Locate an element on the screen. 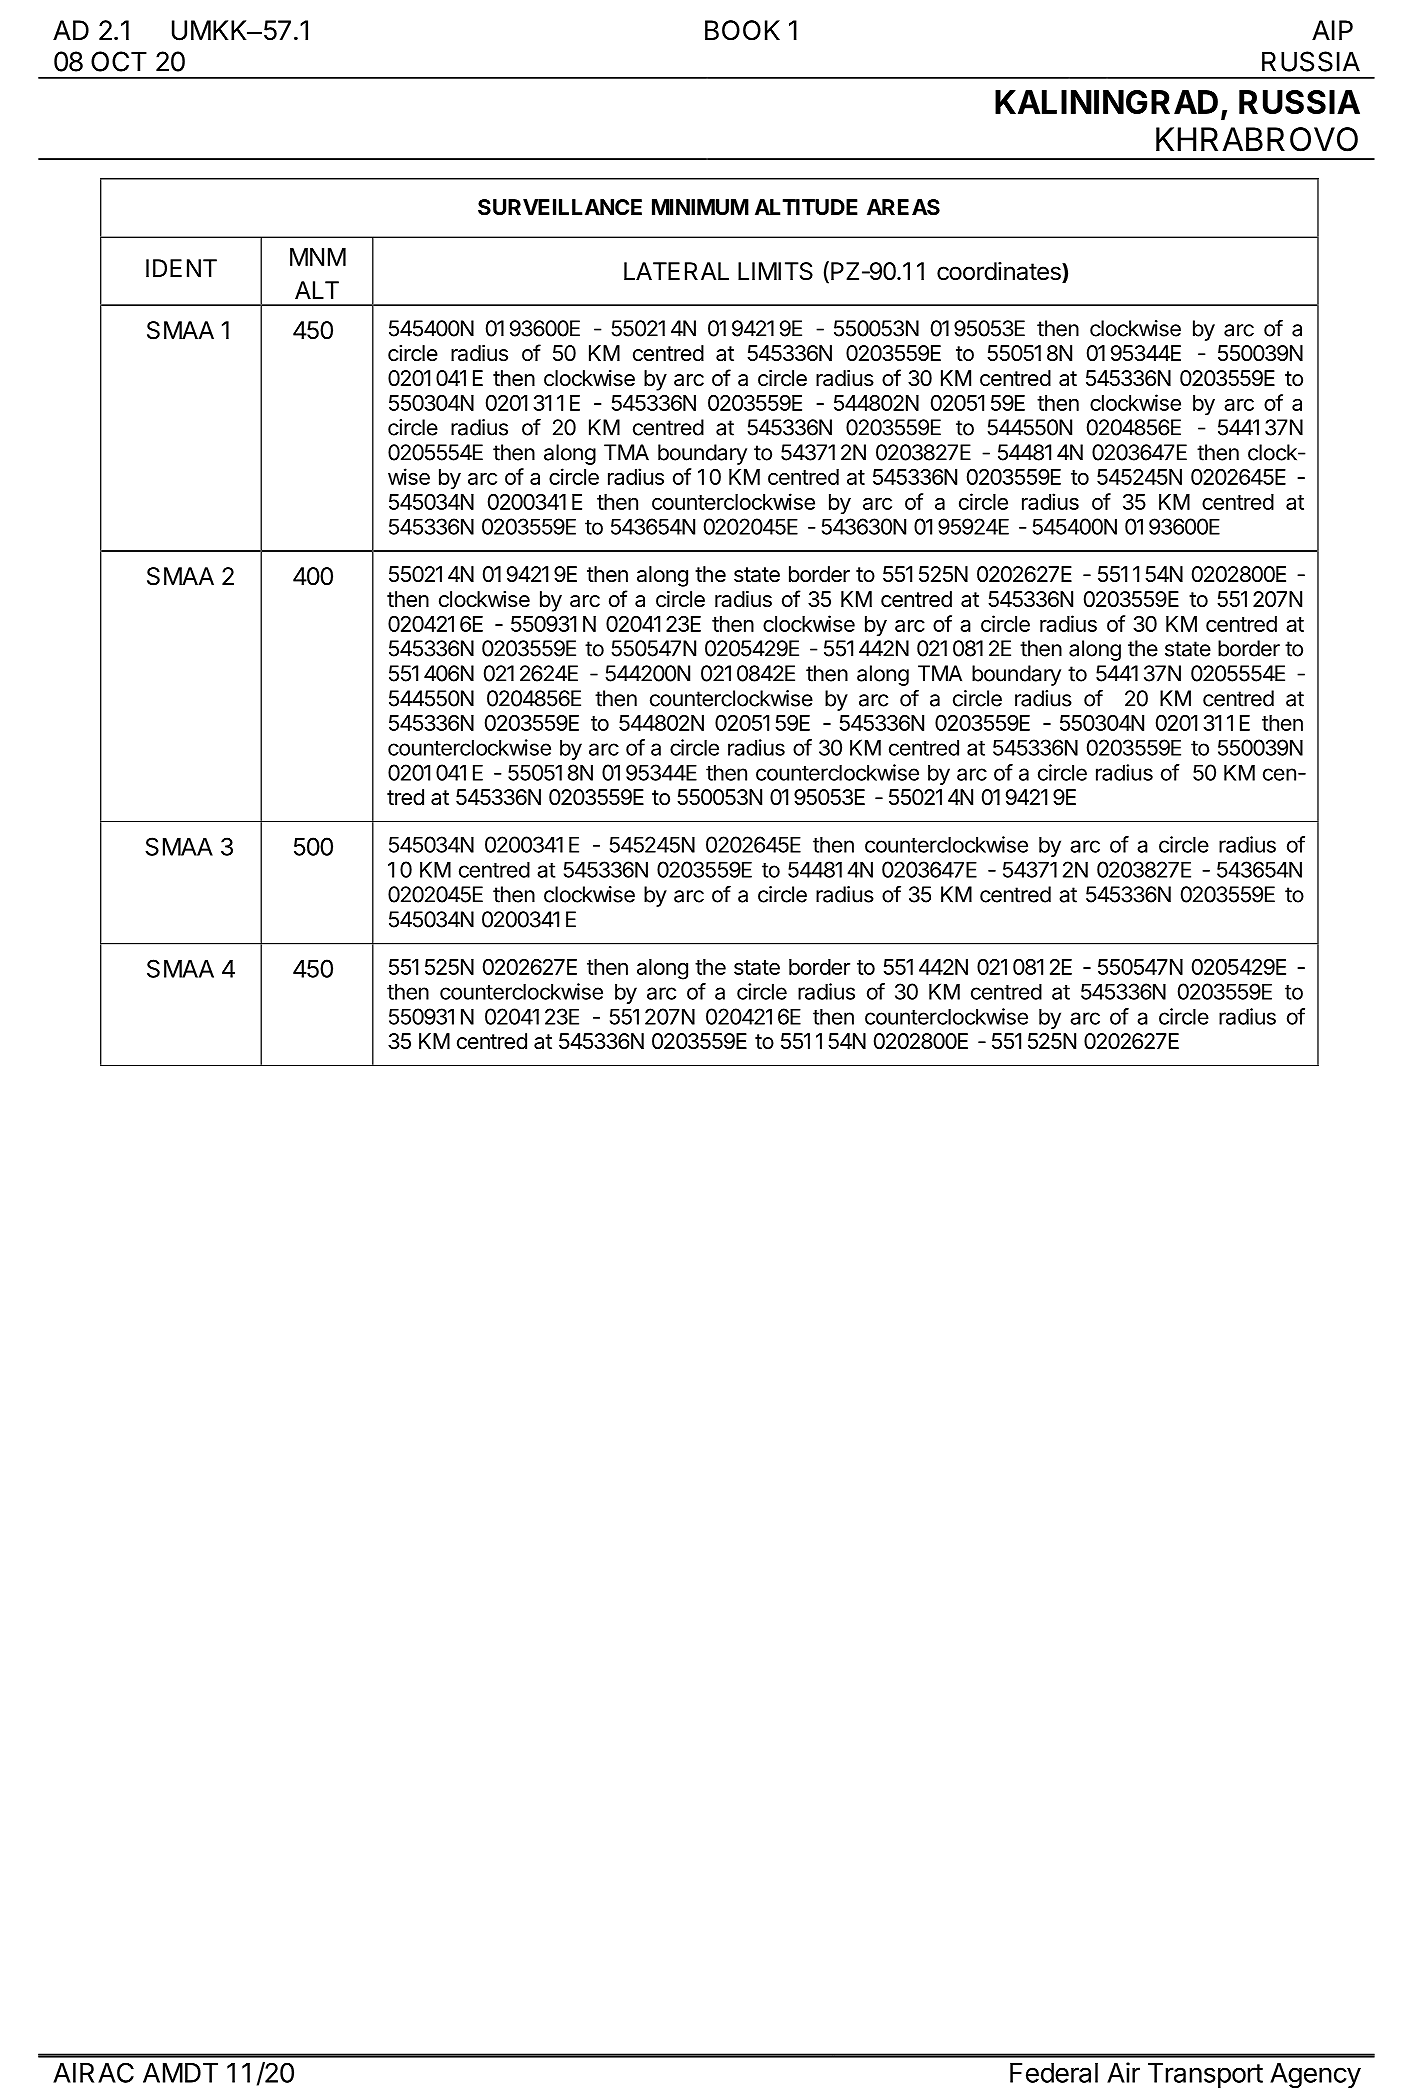  IDENT is located at coordinates (181, 268).
